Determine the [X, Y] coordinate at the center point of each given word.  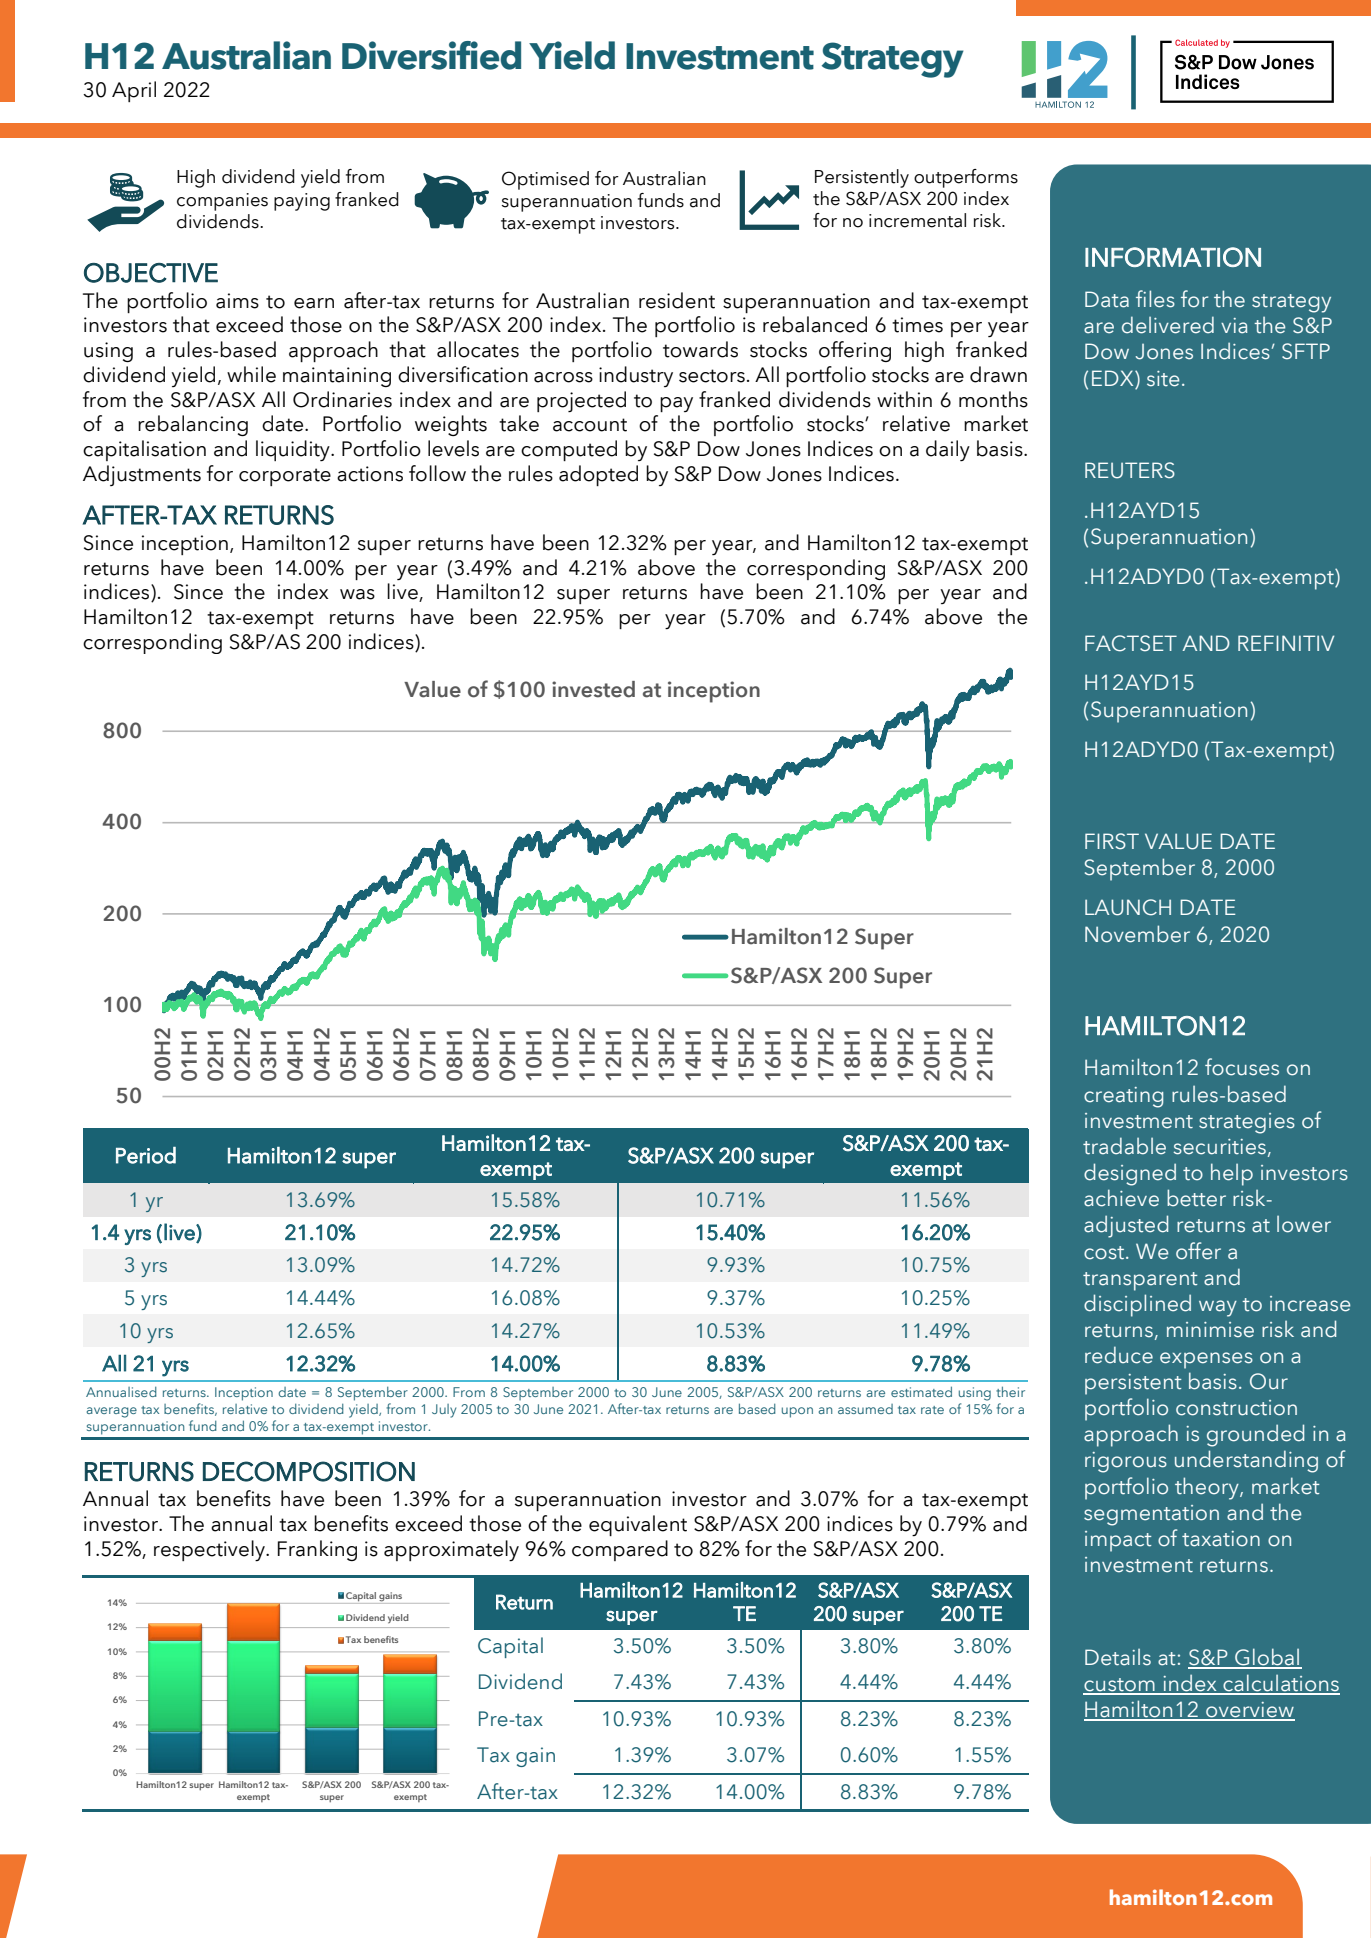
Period [146, 1155]
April [134, 91]
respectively [211, 1551]
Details [1118, 1657]
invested [593, 689]
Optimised [545, 180]
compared [620, 1550]
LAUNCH [1128, 907]
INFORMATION [1173, 257]
